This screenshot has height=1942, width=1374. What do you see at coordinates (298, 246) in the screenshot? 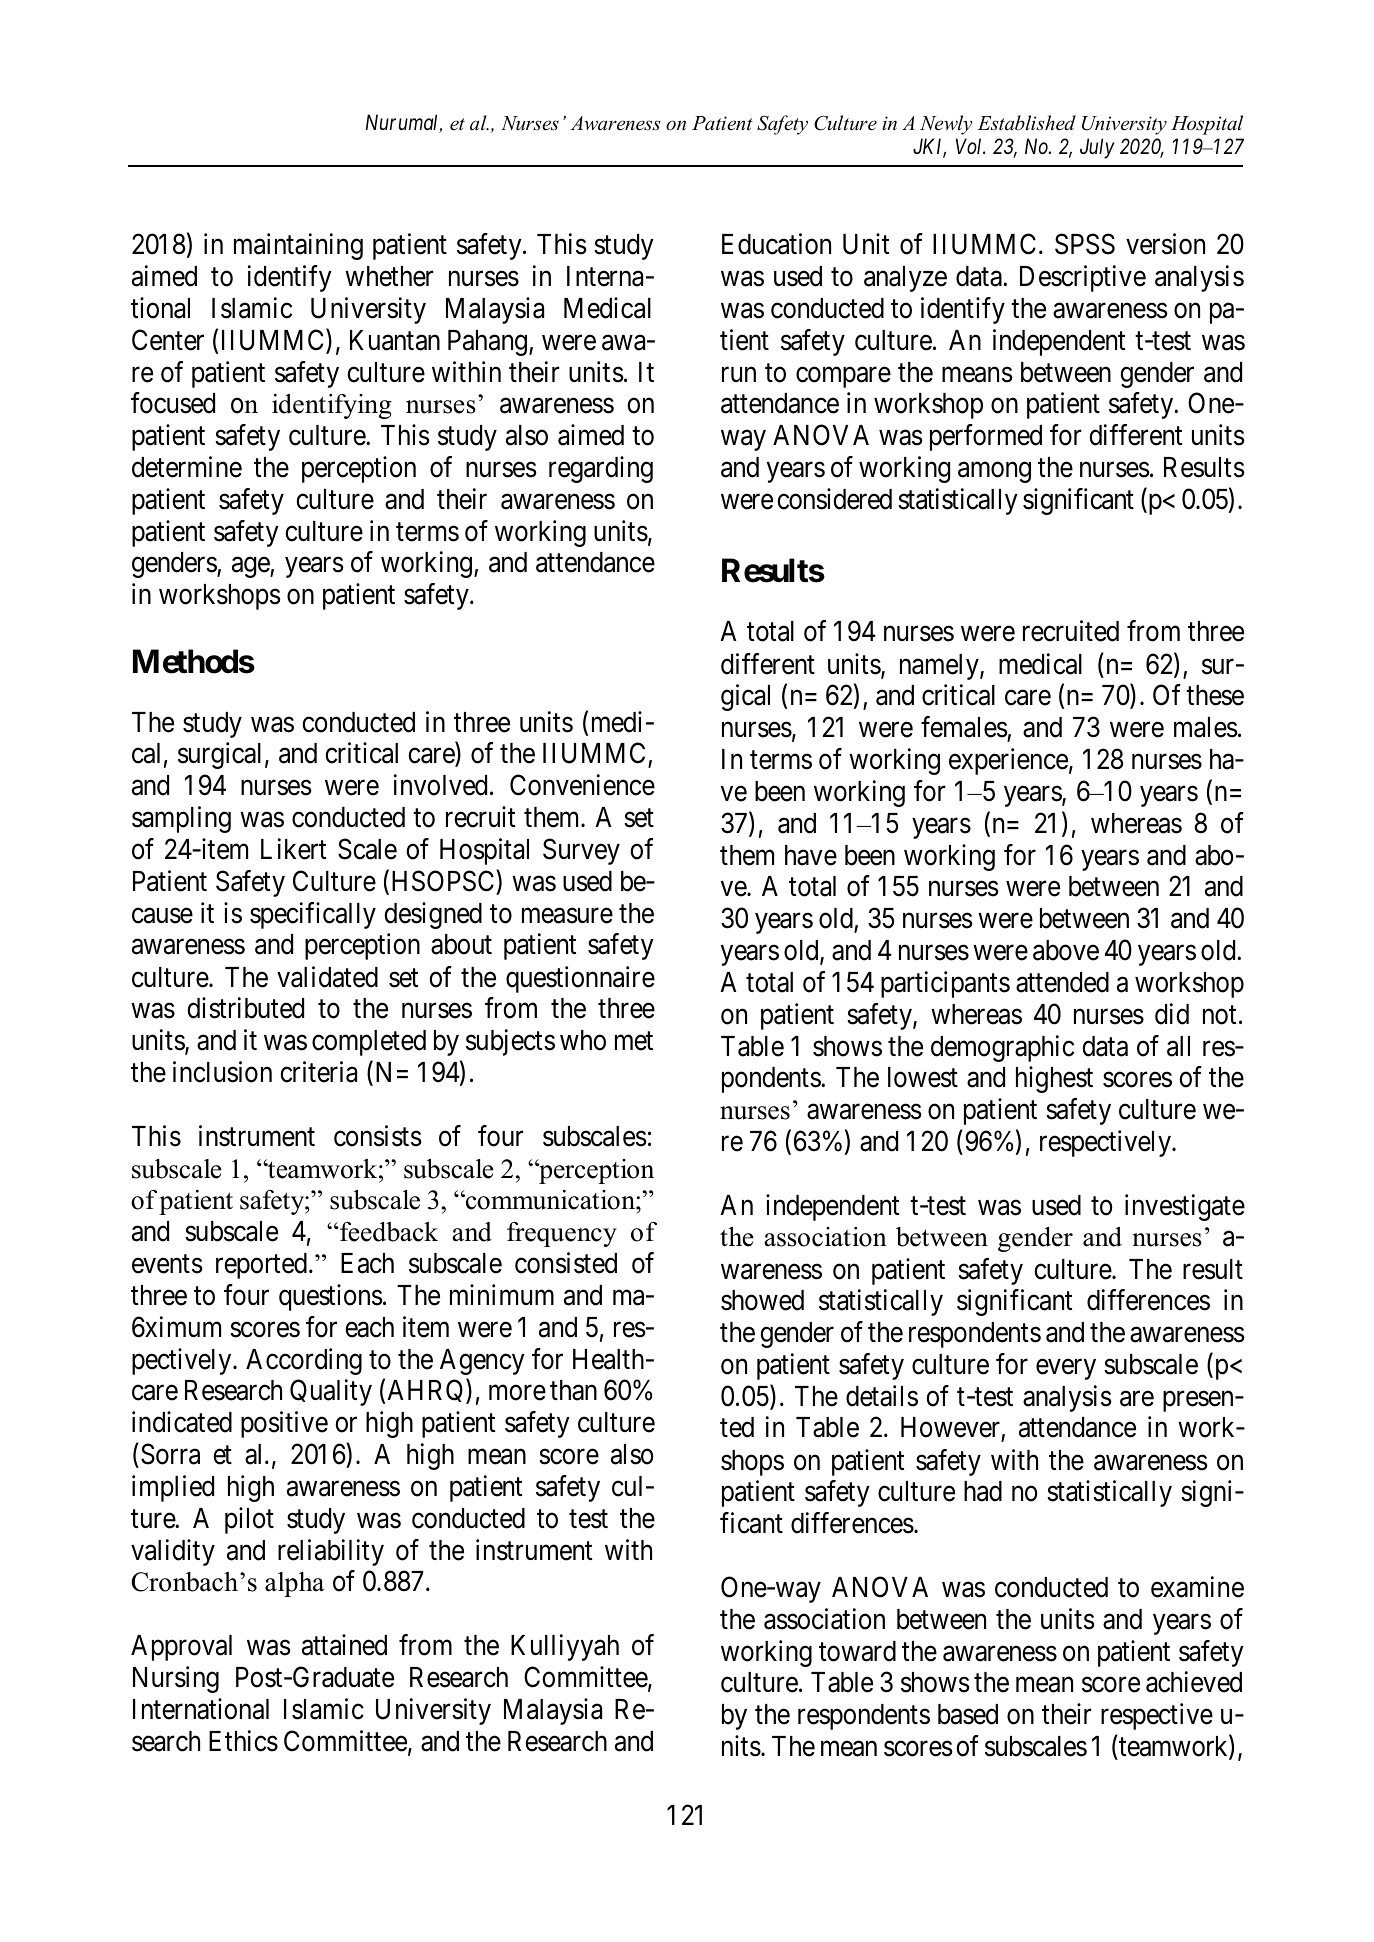
I see `maintaining` at bounding box center [298, 246].
